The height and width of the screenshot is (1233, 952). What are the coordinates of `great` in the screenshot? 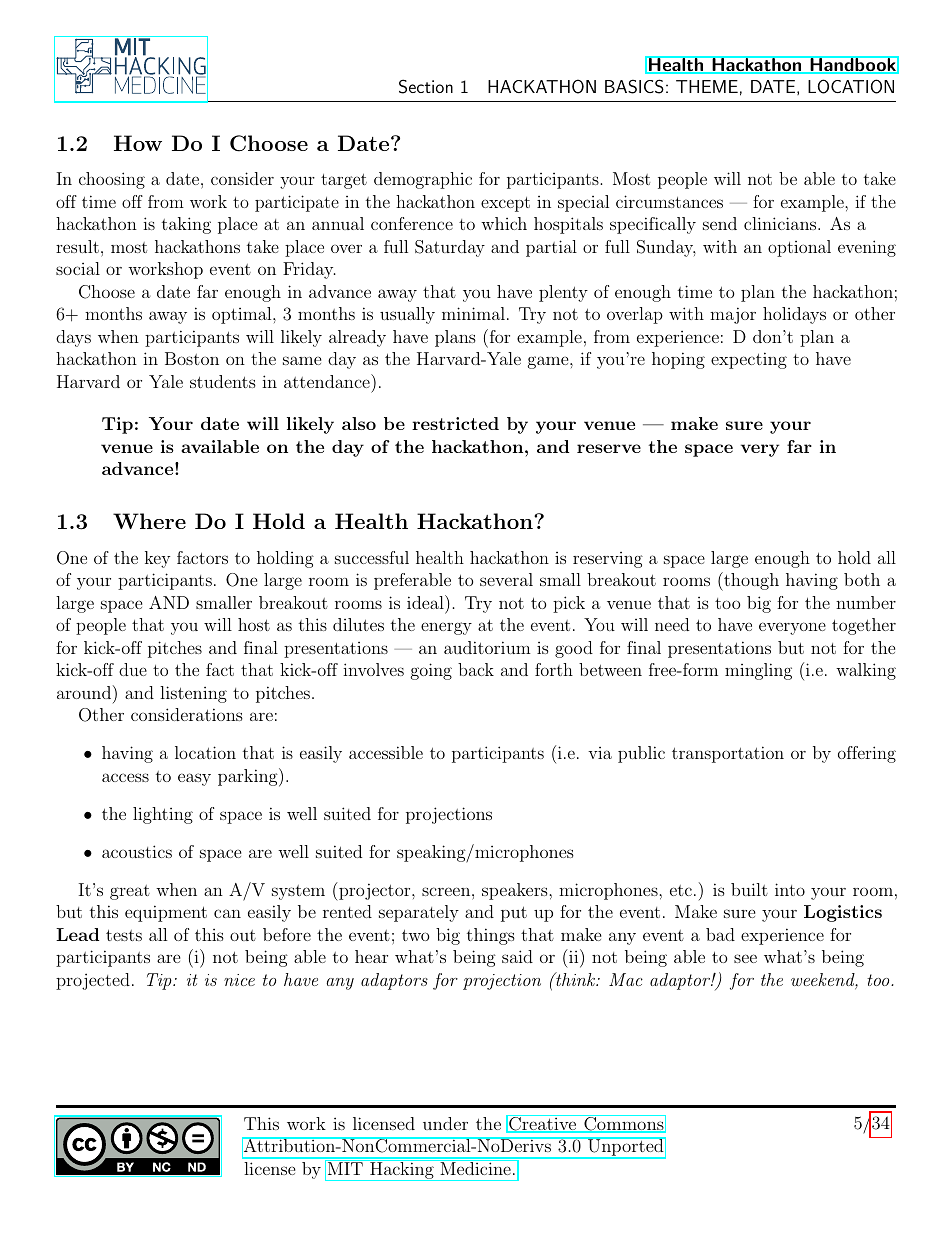 It's located at (130, 892).
